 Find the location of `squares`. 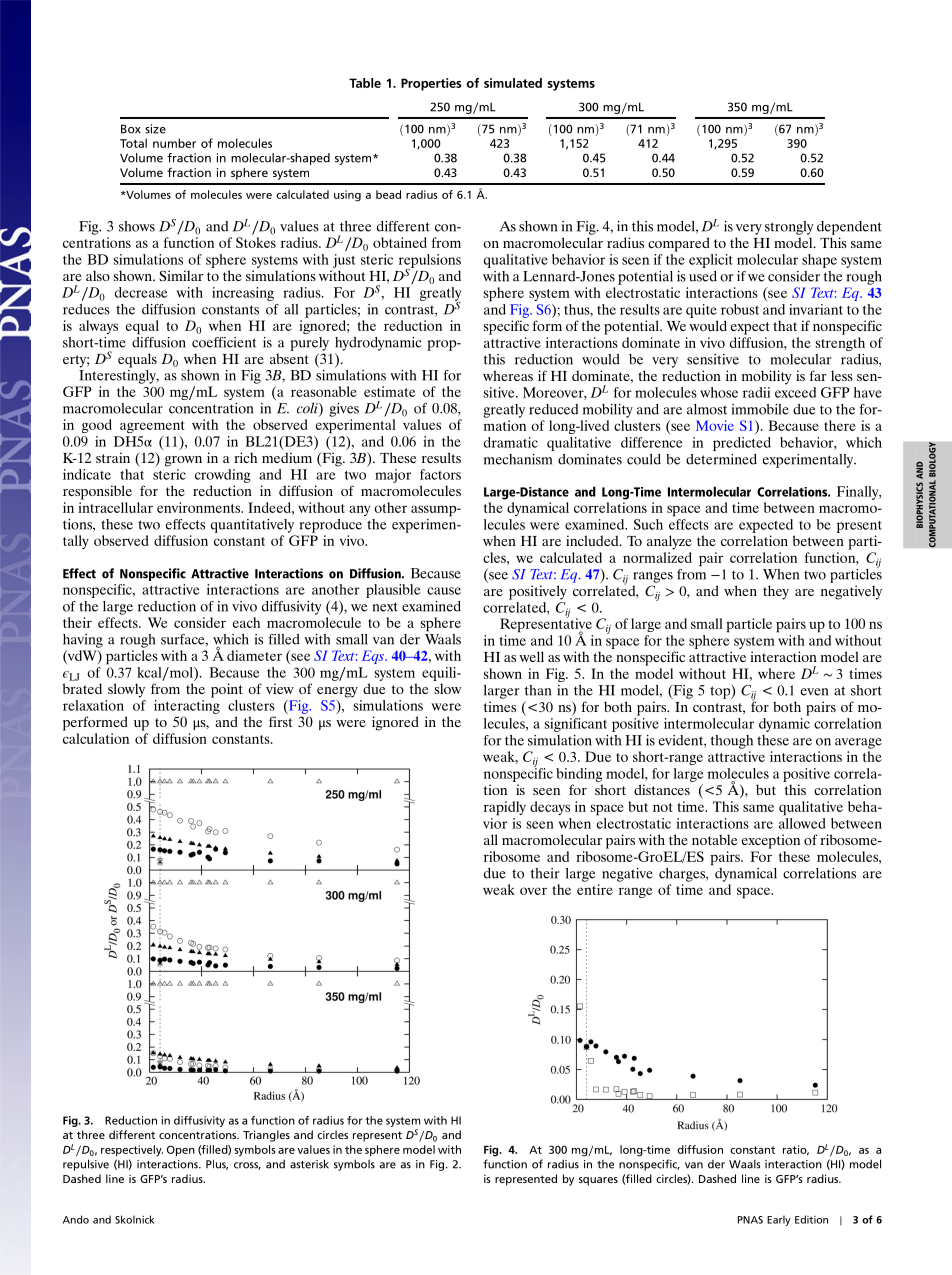

squares is located at coordinates (598, 1181).
